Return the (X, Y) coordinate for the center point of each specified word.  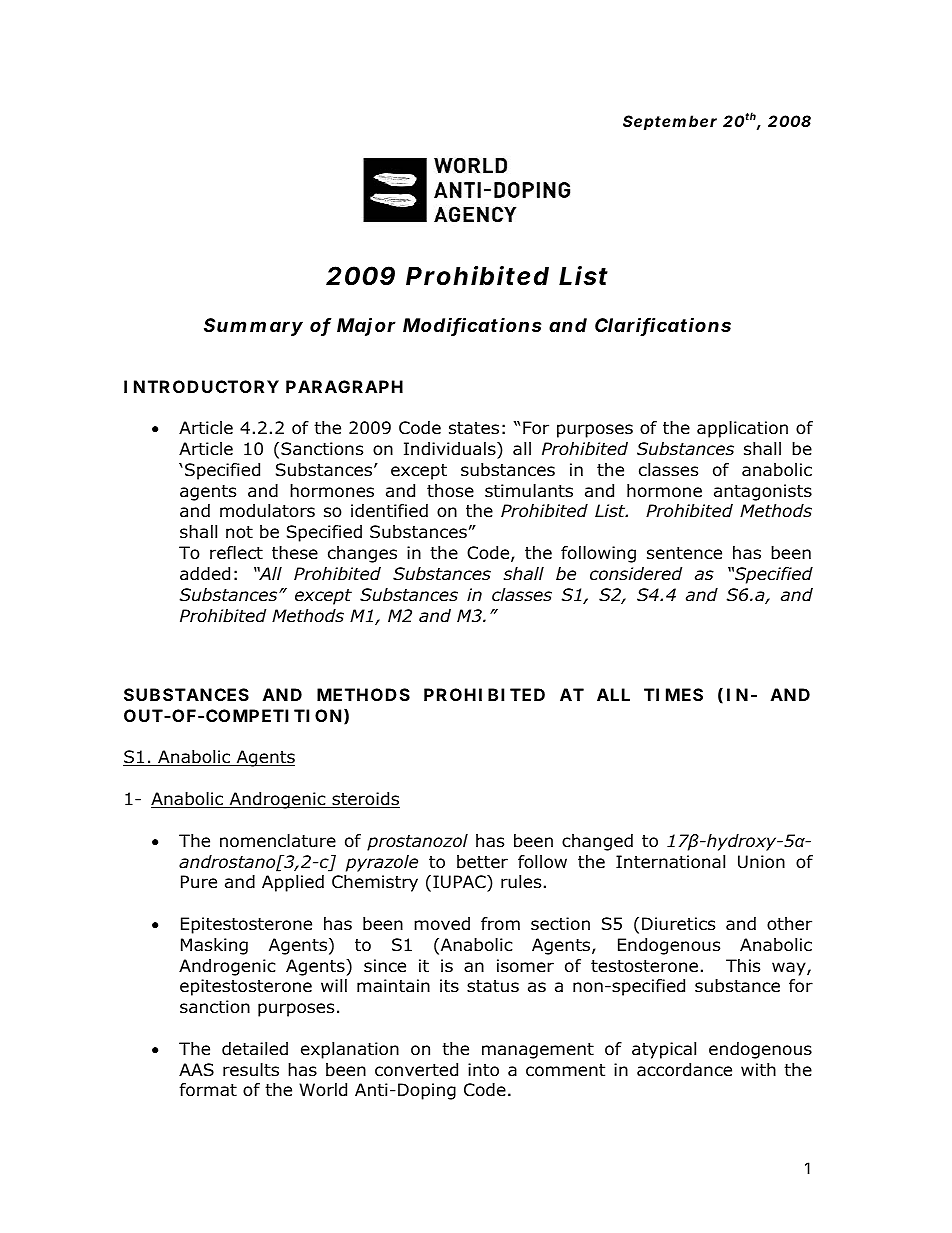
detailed (255, 1049)
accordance (684, 1070)
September (670, 122)
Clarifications (663, 326)
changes (362, 554)
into (483, 1070)
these (295, 553)
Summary (253, 327)
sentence (684, 553)
